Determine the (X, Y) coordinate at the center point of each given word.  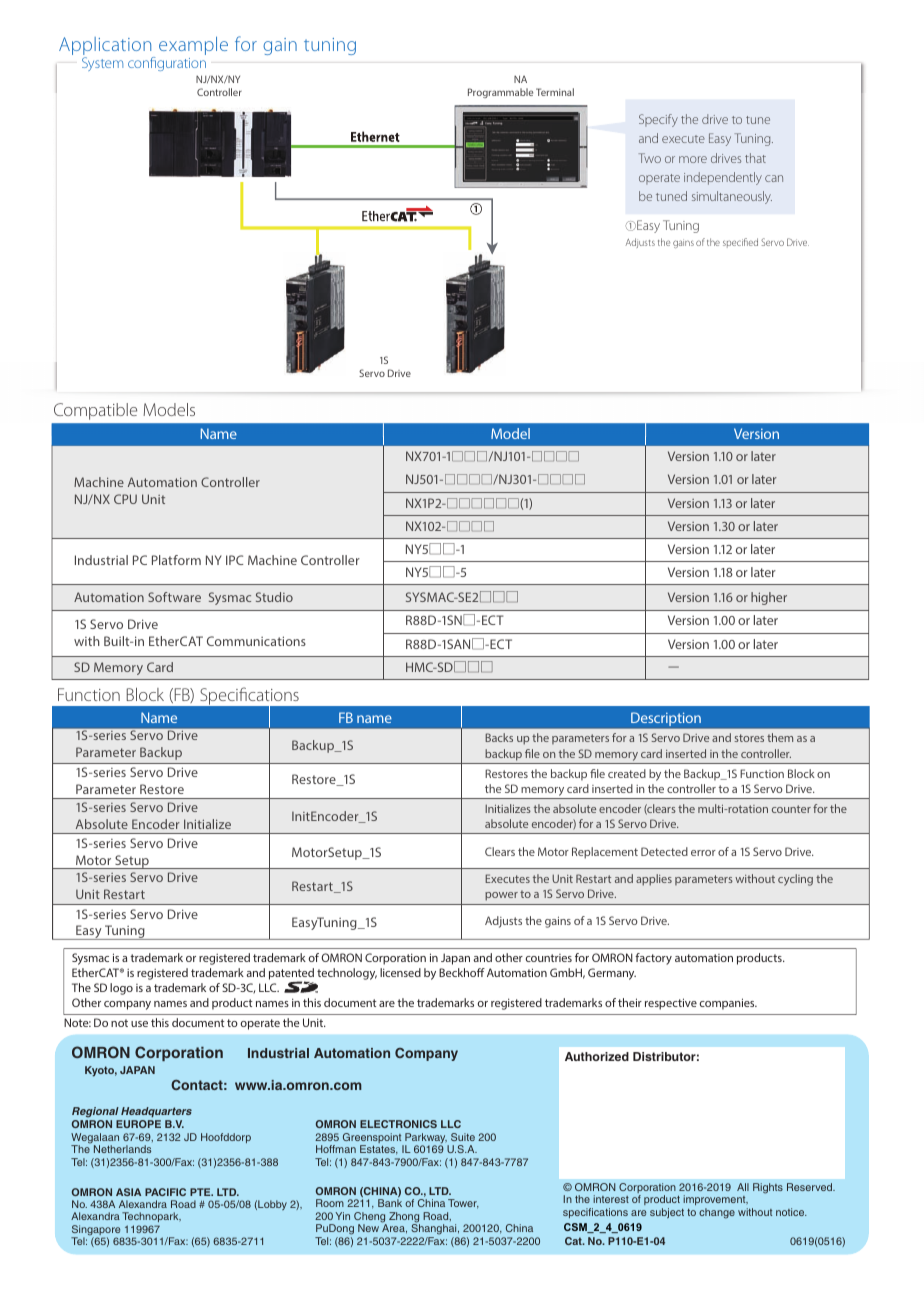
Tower (463, 1204)
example (193, 46)
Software (174, 597)
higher (769, 598)
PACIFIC (165, 1192)
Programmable (500, 93)
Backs (499, 737)
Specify (658, 120)
